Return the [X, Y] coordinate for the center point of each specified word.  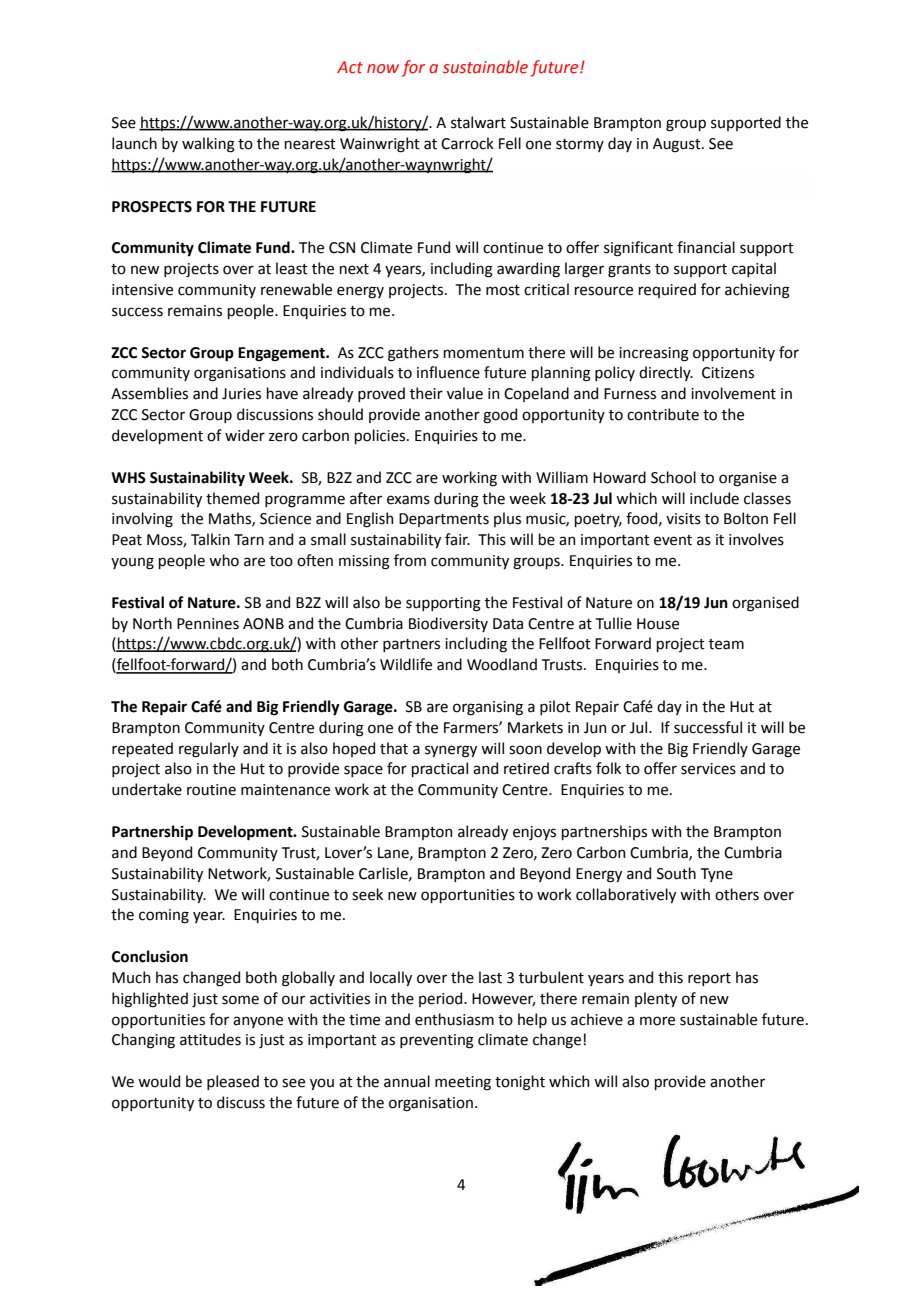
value [465, 393]
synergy [451, 751]
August [678, 145]
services [708, 769]
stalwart [478, 122]
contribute [663, 414]
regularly [209, 750]
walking [208, 145]
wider [245, 435]
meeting [463, 1083]
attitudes [210, 1039]
